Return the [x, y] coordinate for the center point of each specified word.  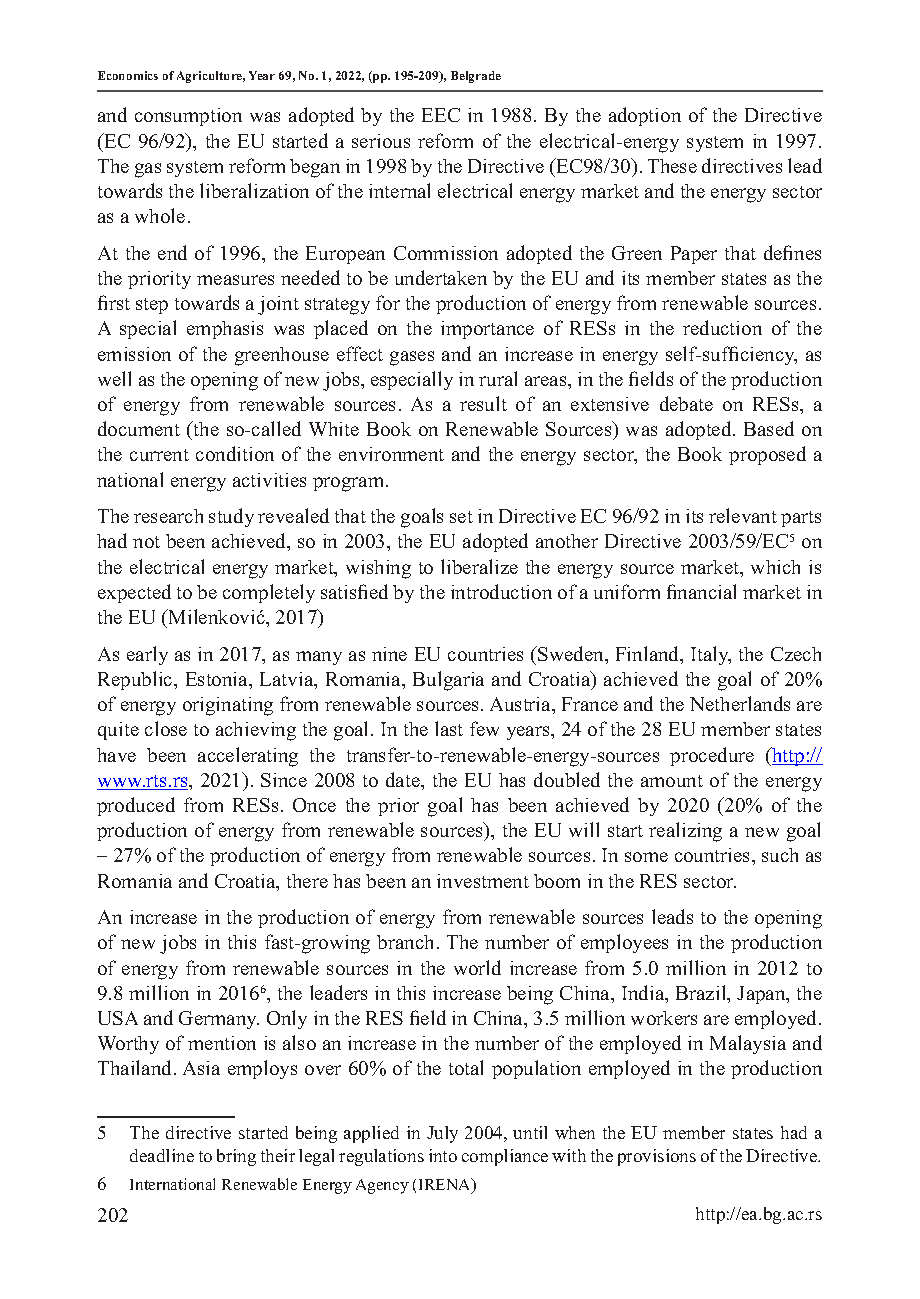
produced [136, 806]
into [443, 1155]
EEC [441, 115]
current [159, 455]
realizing [685, 832]
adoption [645, 116]
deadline [162, 1155]
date [404, 779]
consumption [188, 117]
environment [391, 454]
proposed [767, 455]
